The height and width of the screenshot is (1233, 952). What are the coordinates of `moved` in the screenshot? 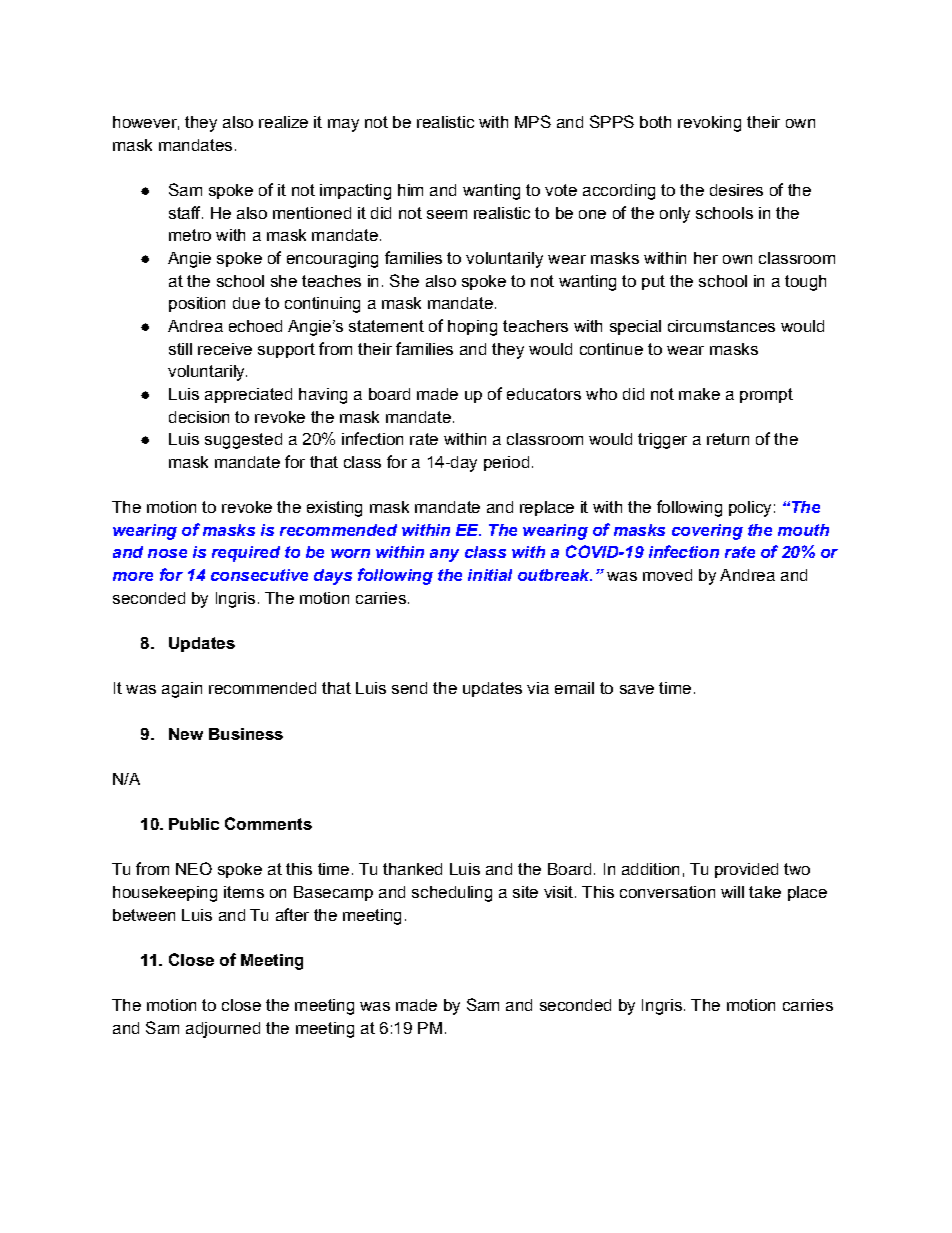 It's located at (667, 575).
